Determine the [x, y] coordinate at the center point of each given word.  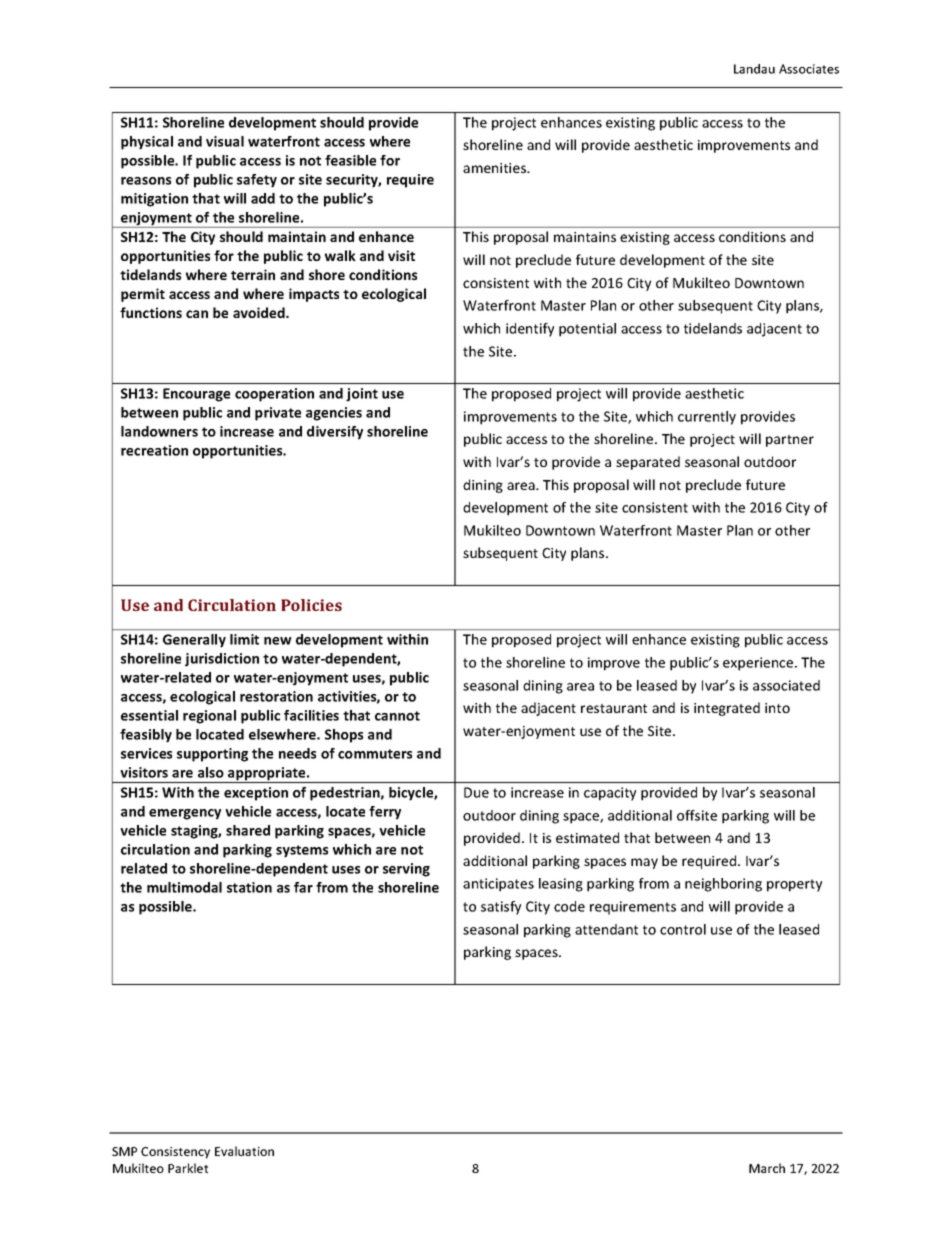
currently [707, 418]
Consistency [175, 1153]
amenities [496, 168]
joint [362, 395]
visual [225, 141]
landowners [159, 431]
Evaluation [244, 1151]
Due [476, 792]
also [211, 772]
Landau [754, 69]
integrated [727, 709]
